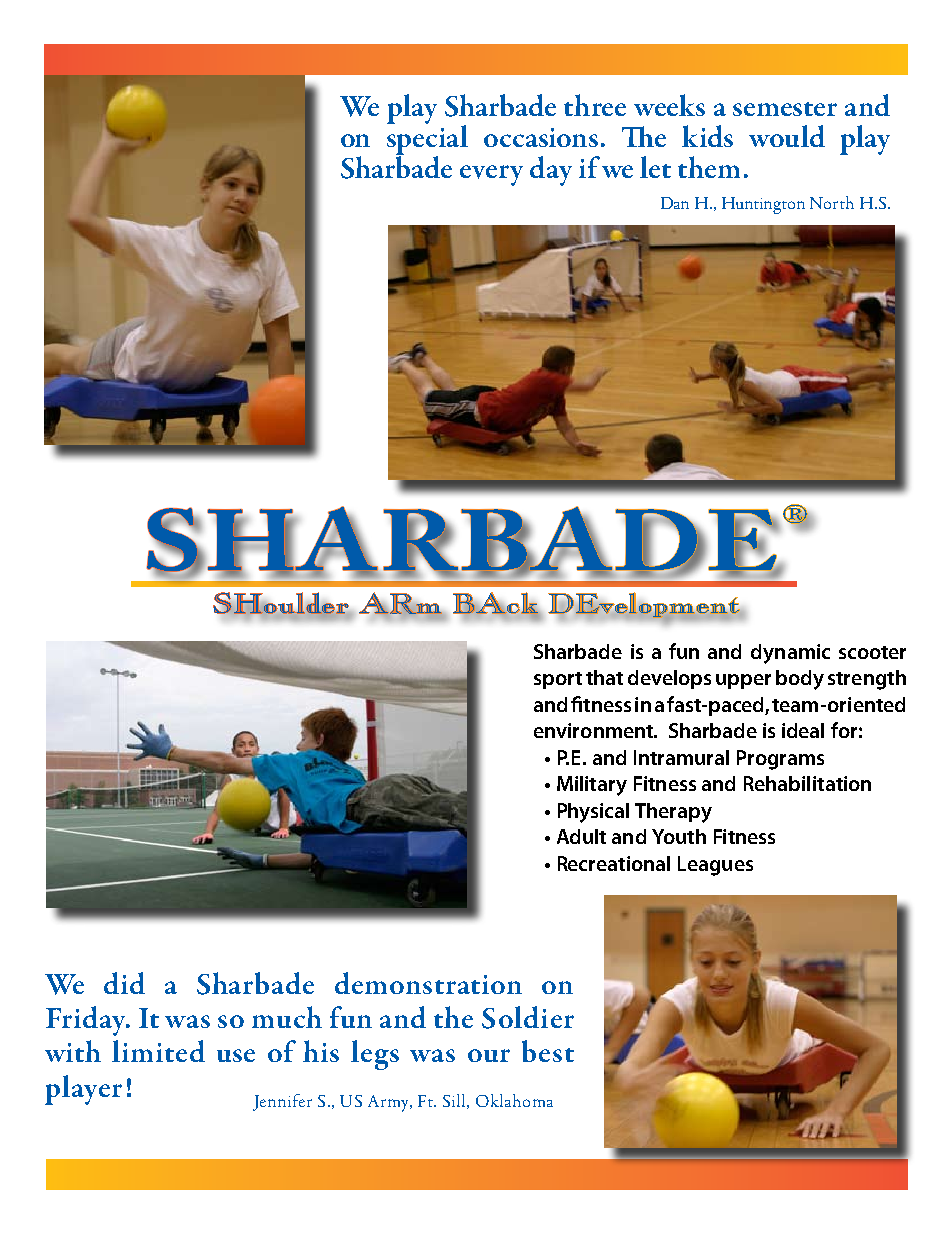  Describe the element at coordinates (548, 1051) in the image. I see `best` at that location.
